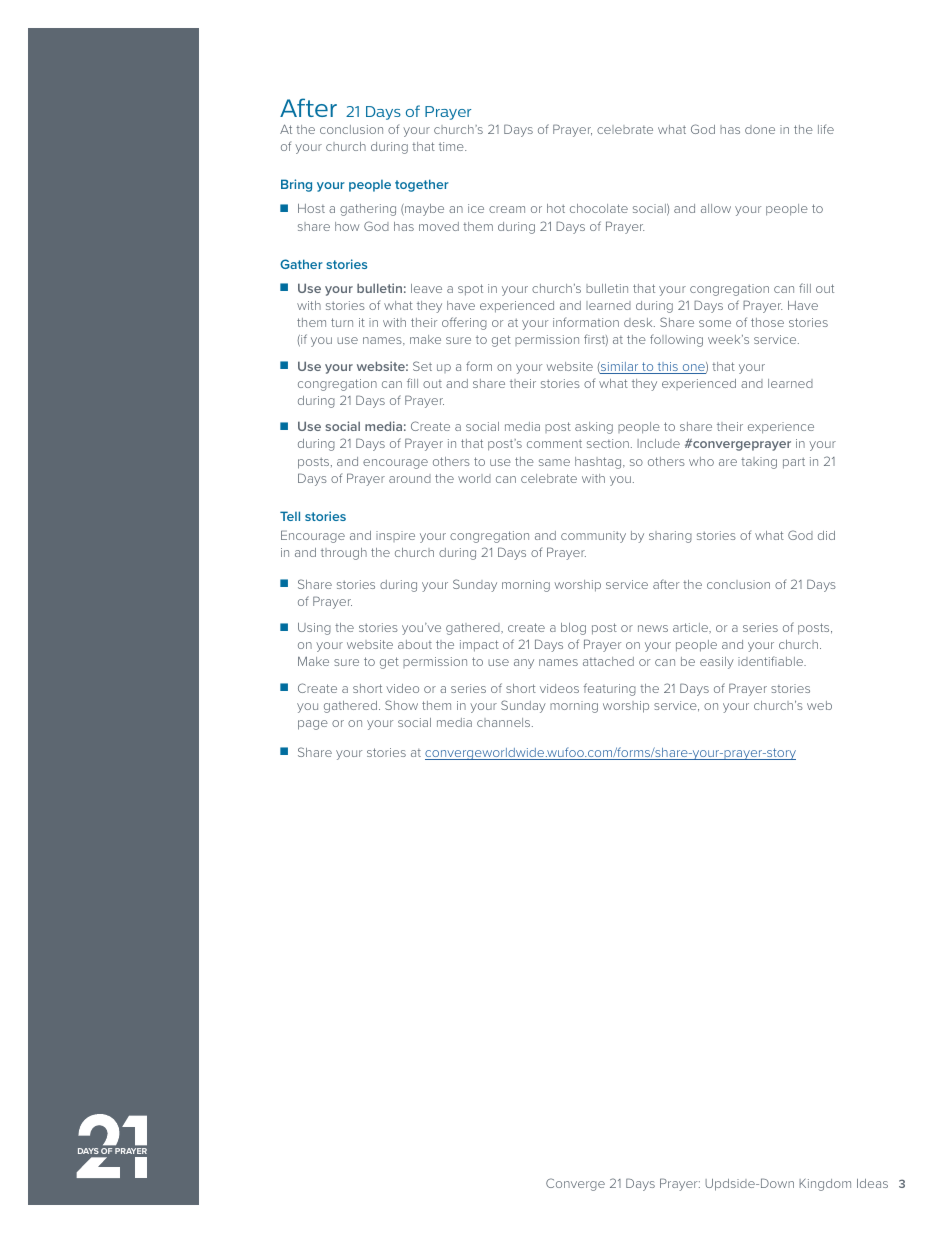 Image resolution: width=952 pixels, height=1233 pixels. I want to click on together, so click(422, 185).
